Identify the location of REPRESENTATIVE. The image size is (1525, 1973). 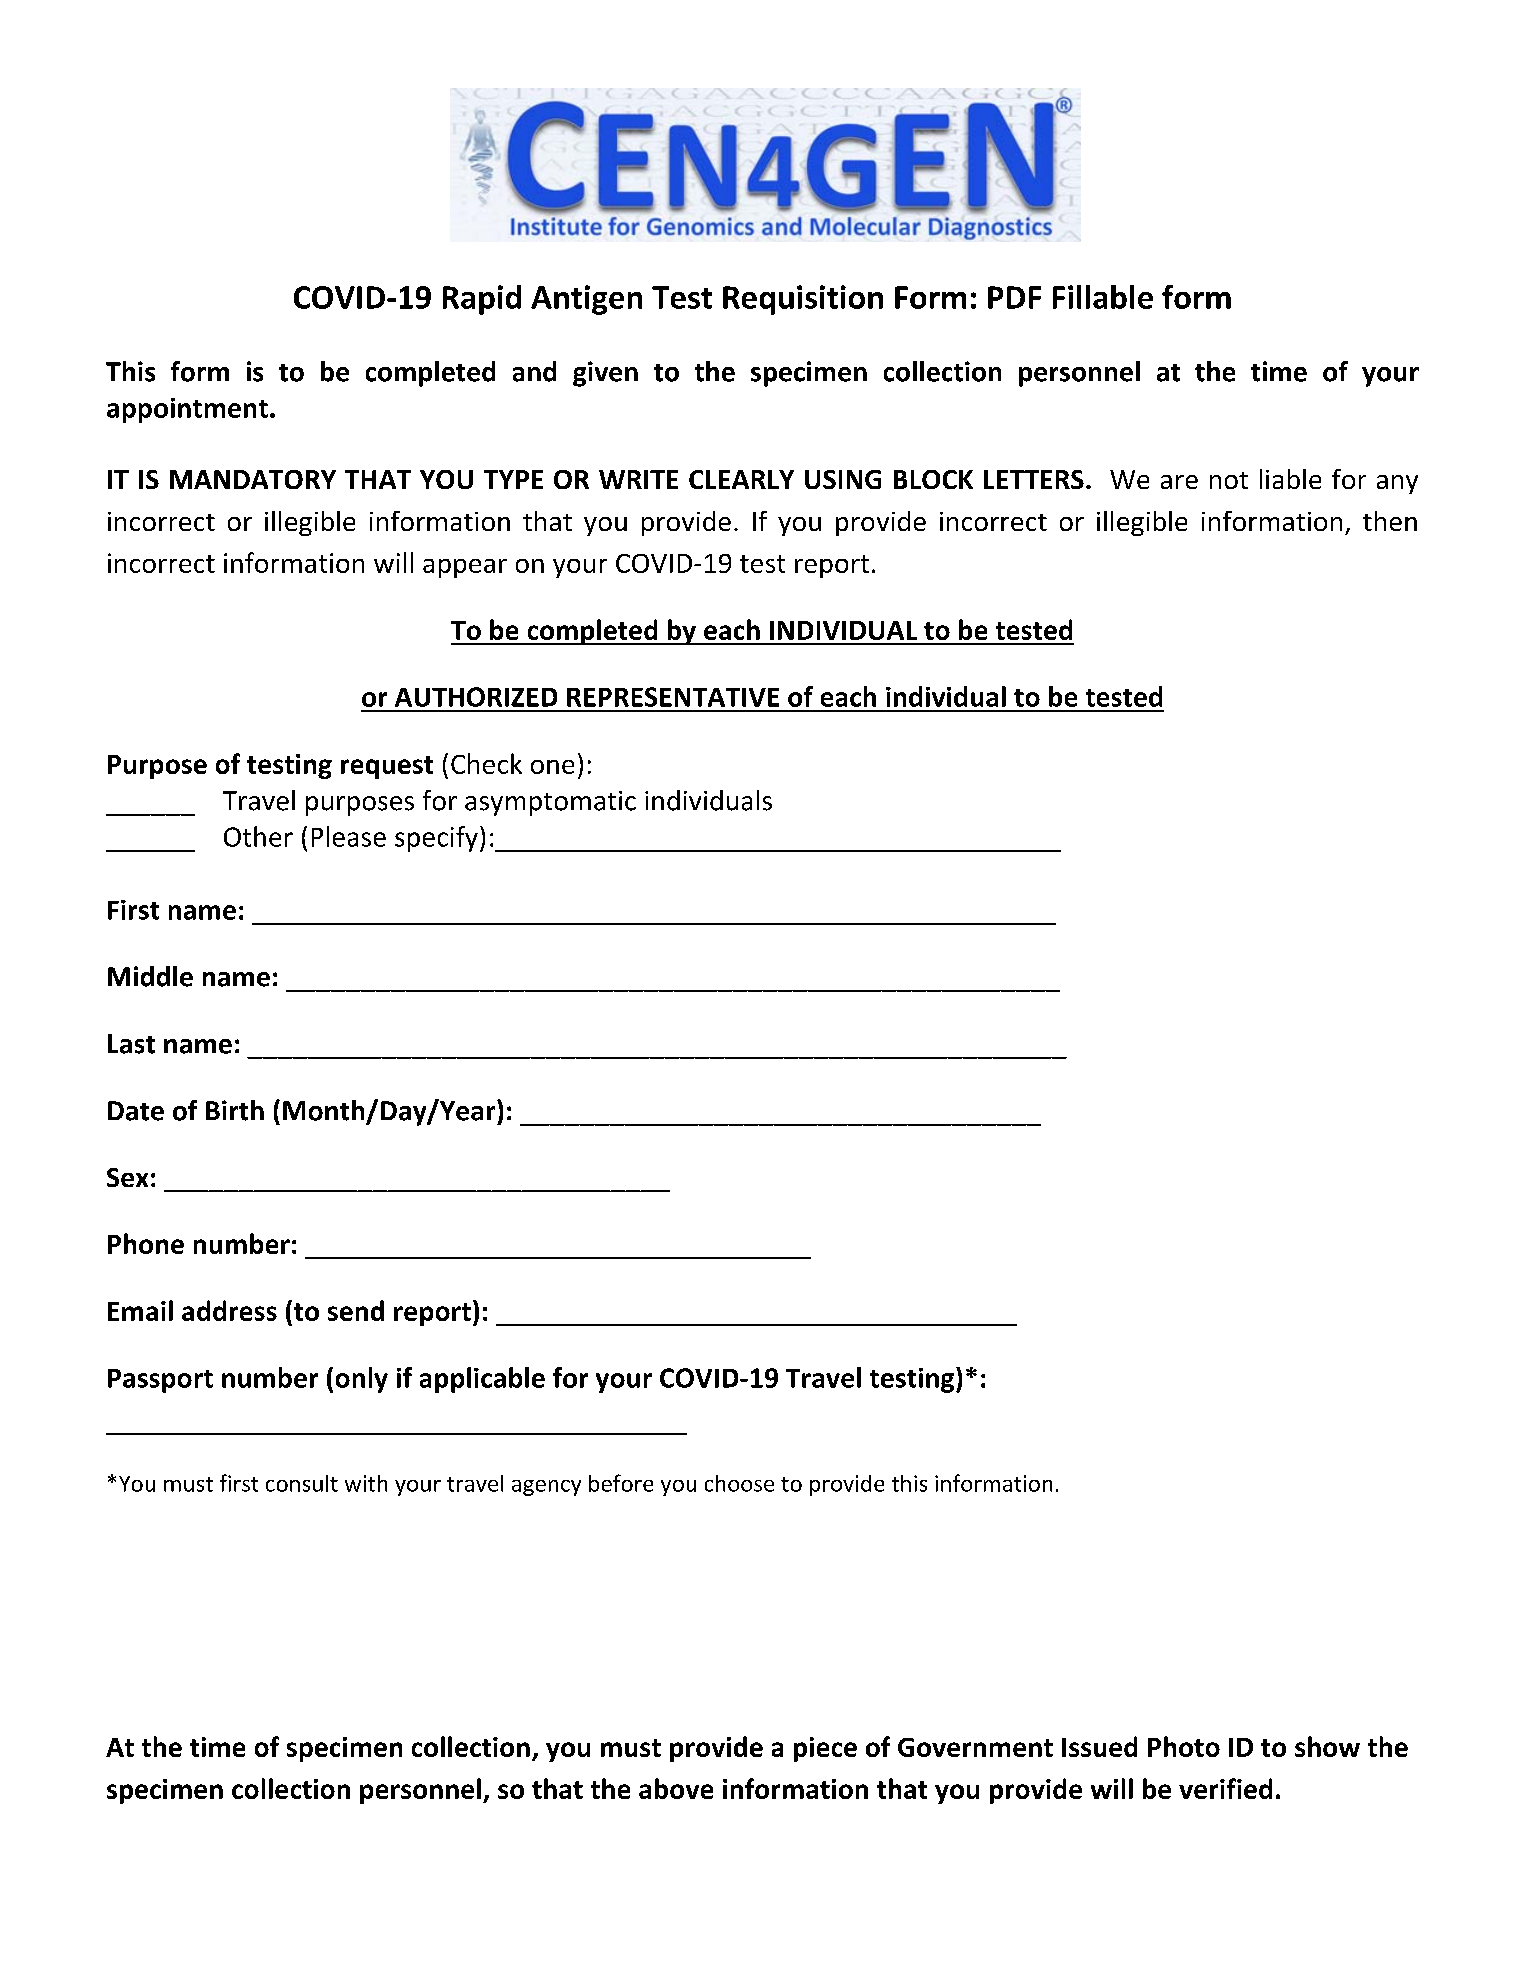
(673, 697).
